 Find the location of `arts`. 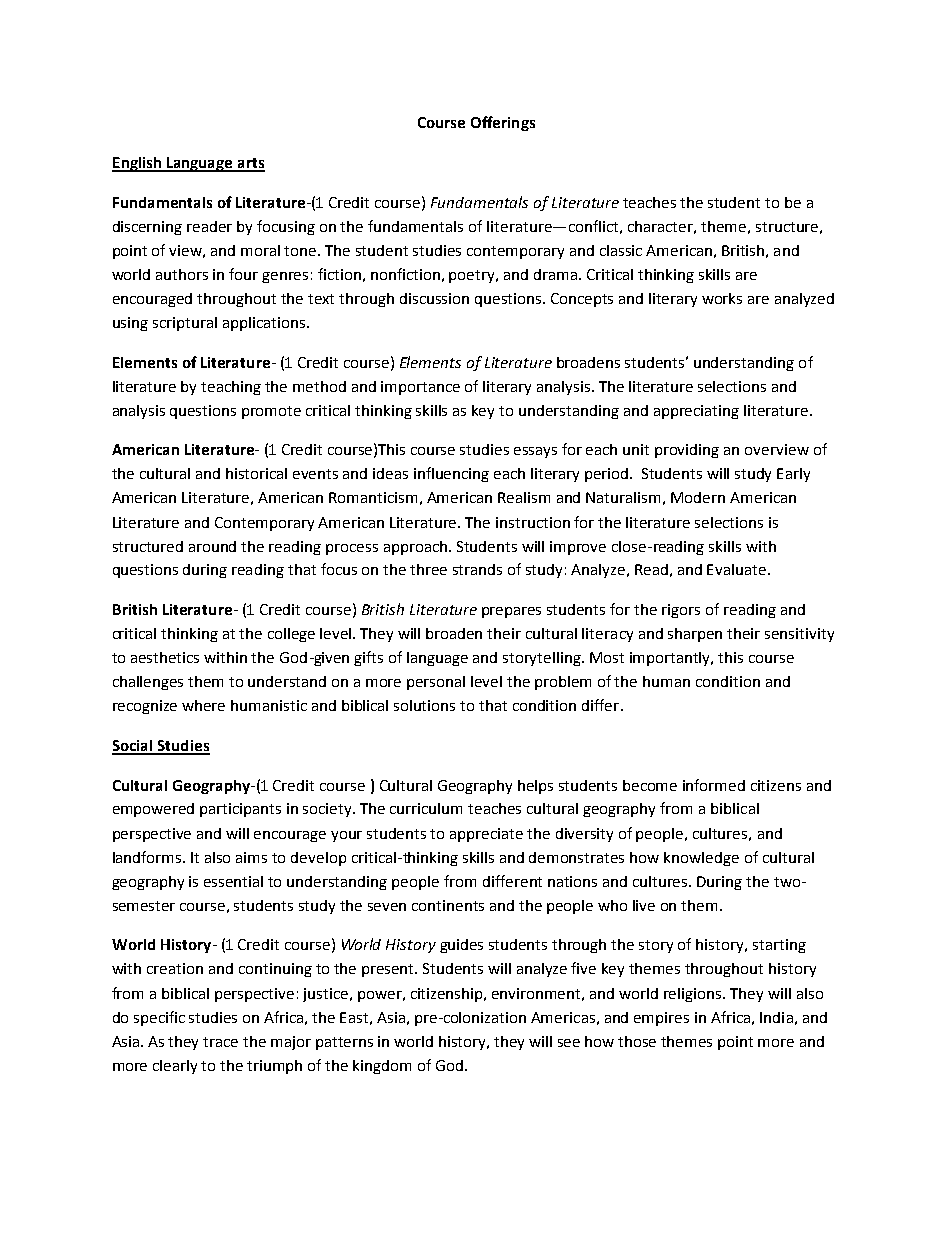

arts is located at coordinates (250, 164).
